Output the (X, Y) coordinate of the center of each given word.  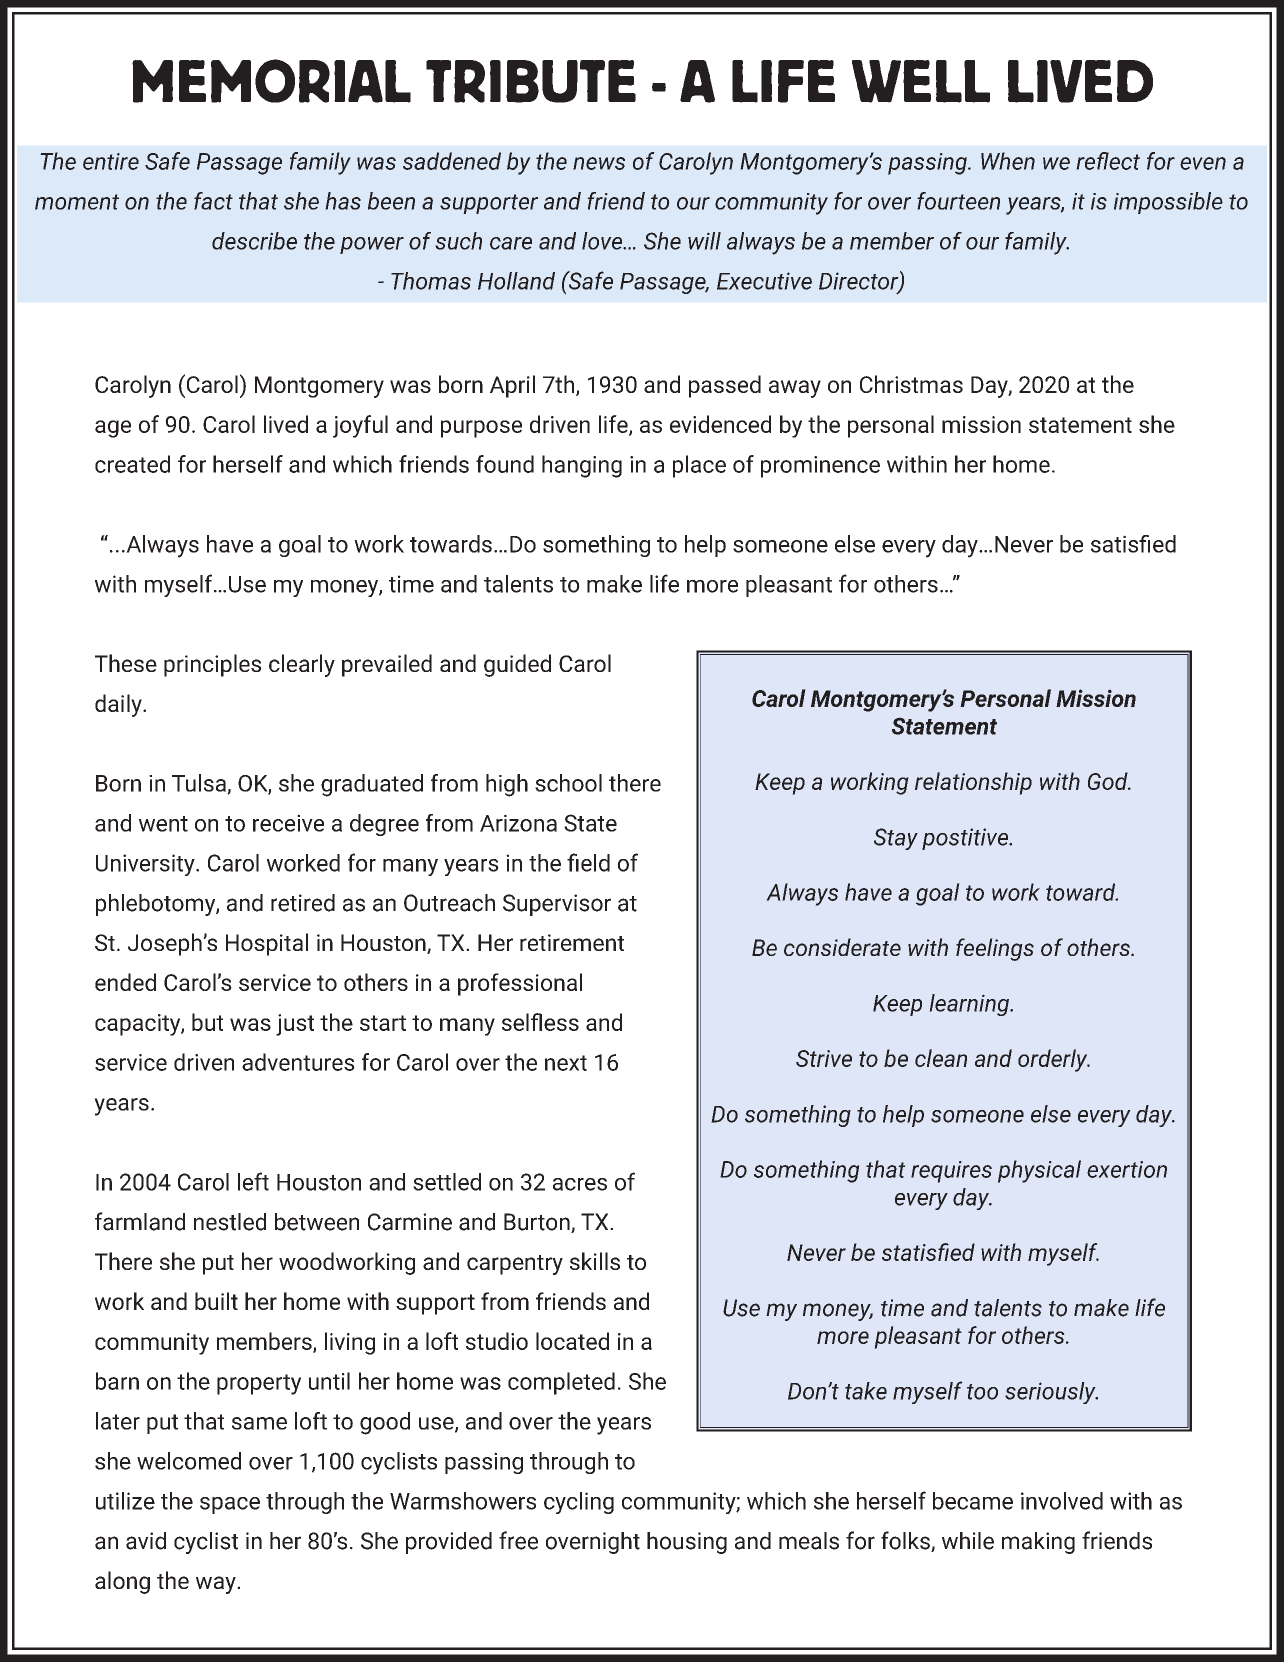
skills (595, 1261)
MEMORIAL (271, 81)
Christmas (911, 384)
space (230, 1505)
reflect (1108, 161)
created (132, 464)
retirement (572, 942)
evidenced (720, 424)
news (599, 163)
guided (517, 665)
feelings (995, 949)
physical (1039, 1171)
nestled (230, 1222)
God (1109, 781)
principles (212, 665)
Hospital (267, 944)
